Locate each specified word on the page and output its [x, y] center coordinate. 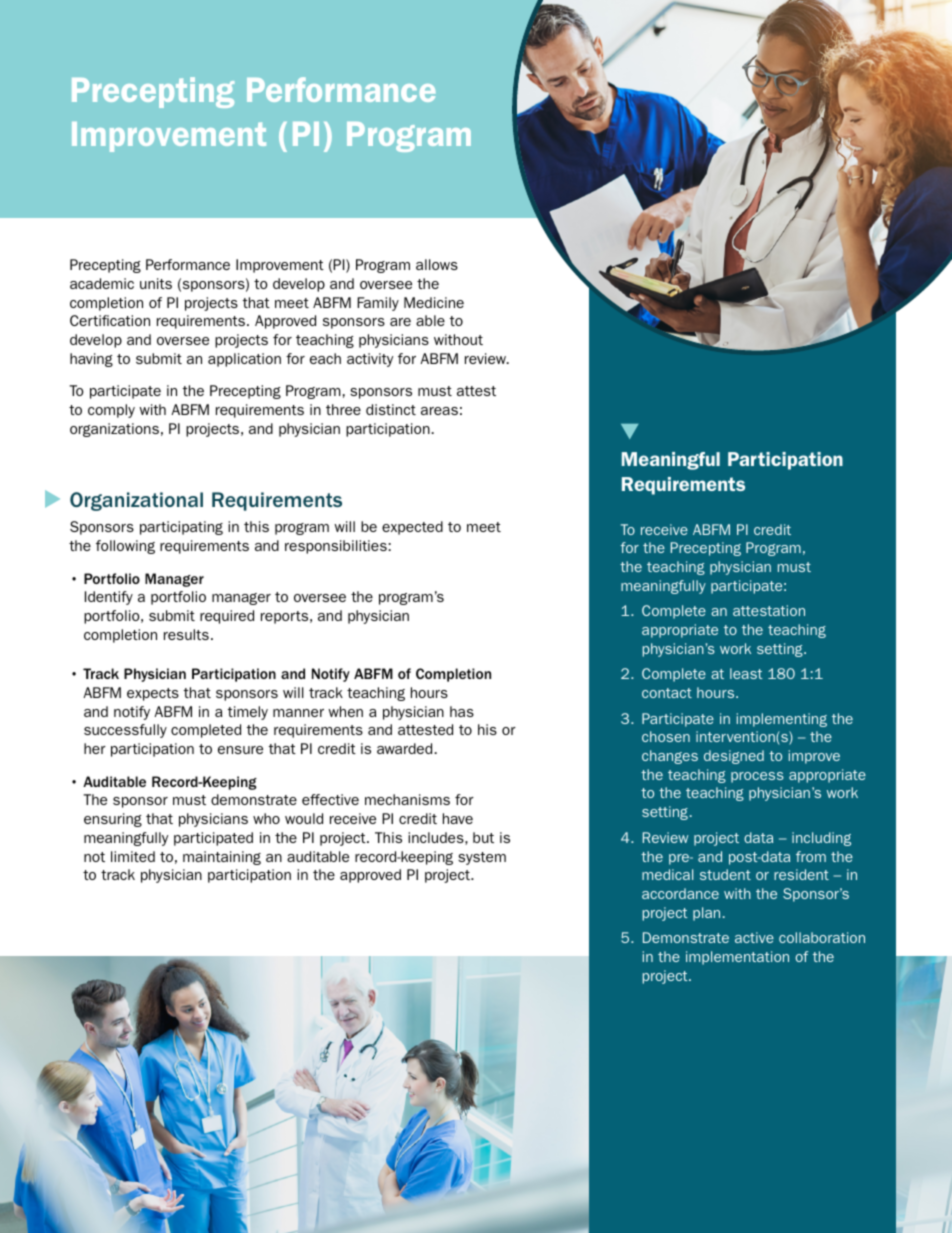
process [757, 777]
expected [412, 528]
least [746, 673]
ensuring [113, 820]
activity [370, 360]
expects [153, 694]
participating [181, 528]
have [458, 818]
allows [437, 264]
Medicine [434, 302]
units [156, 283]
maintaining [222, 858]
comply [111, 411]
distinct [391, 409]
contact [667, 693]
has [462, 711]
